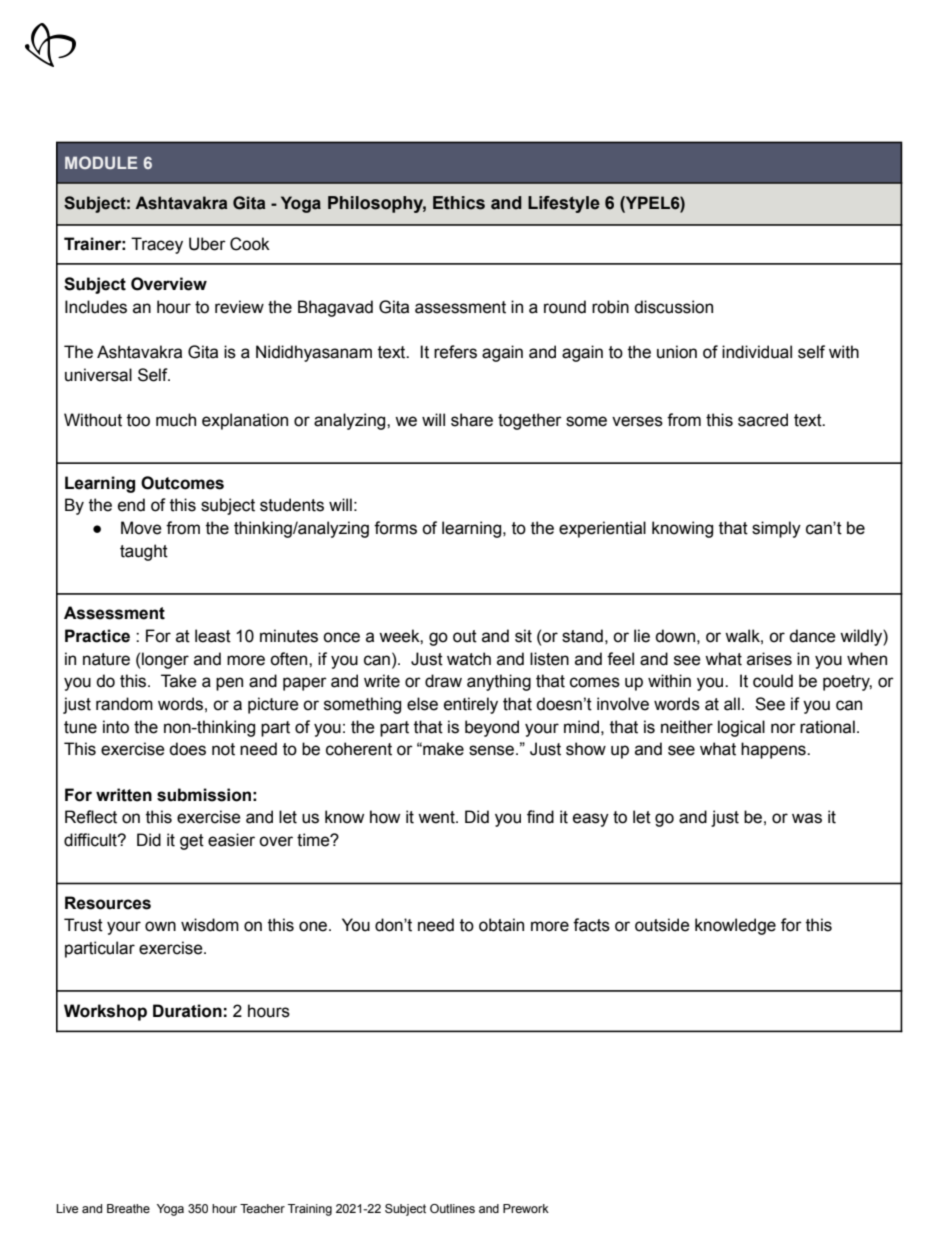 The width and height of the document is (952, 1233). What do you see at coordinates (763, 420) in the document?
I see `sacred` at bounding box center [763, 420].
